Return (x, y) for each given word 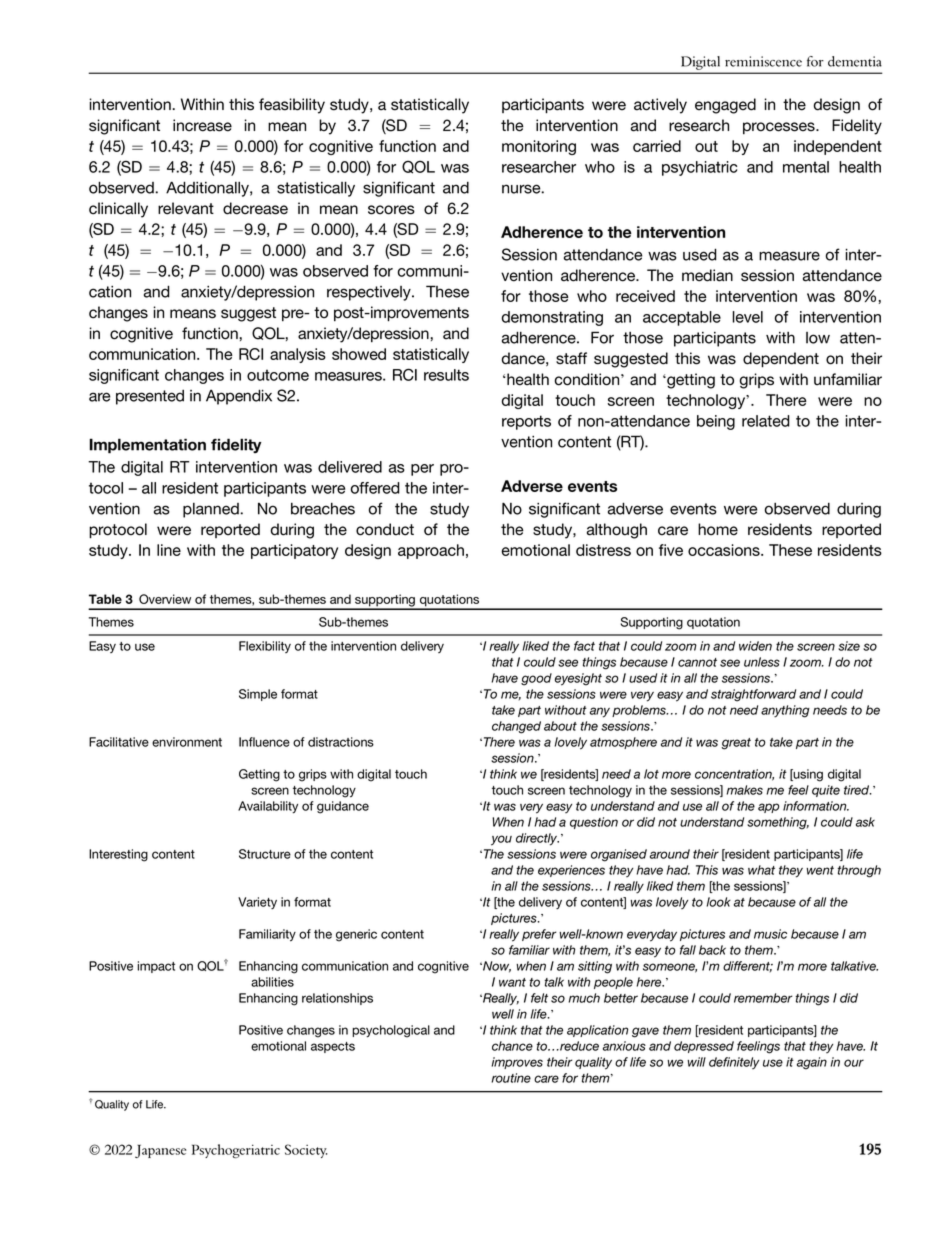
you (501, 840)
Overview (165, 599)
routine (511, 1078)
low (818, 338)
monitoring (539, 147)
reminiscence (763, 61)
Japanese (161, 1151)
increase (202, 125)
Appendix (239, 397)
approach (431, 551)
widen (755, 646)
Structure (265, 854)
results (446, 375)
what (761, 870)
